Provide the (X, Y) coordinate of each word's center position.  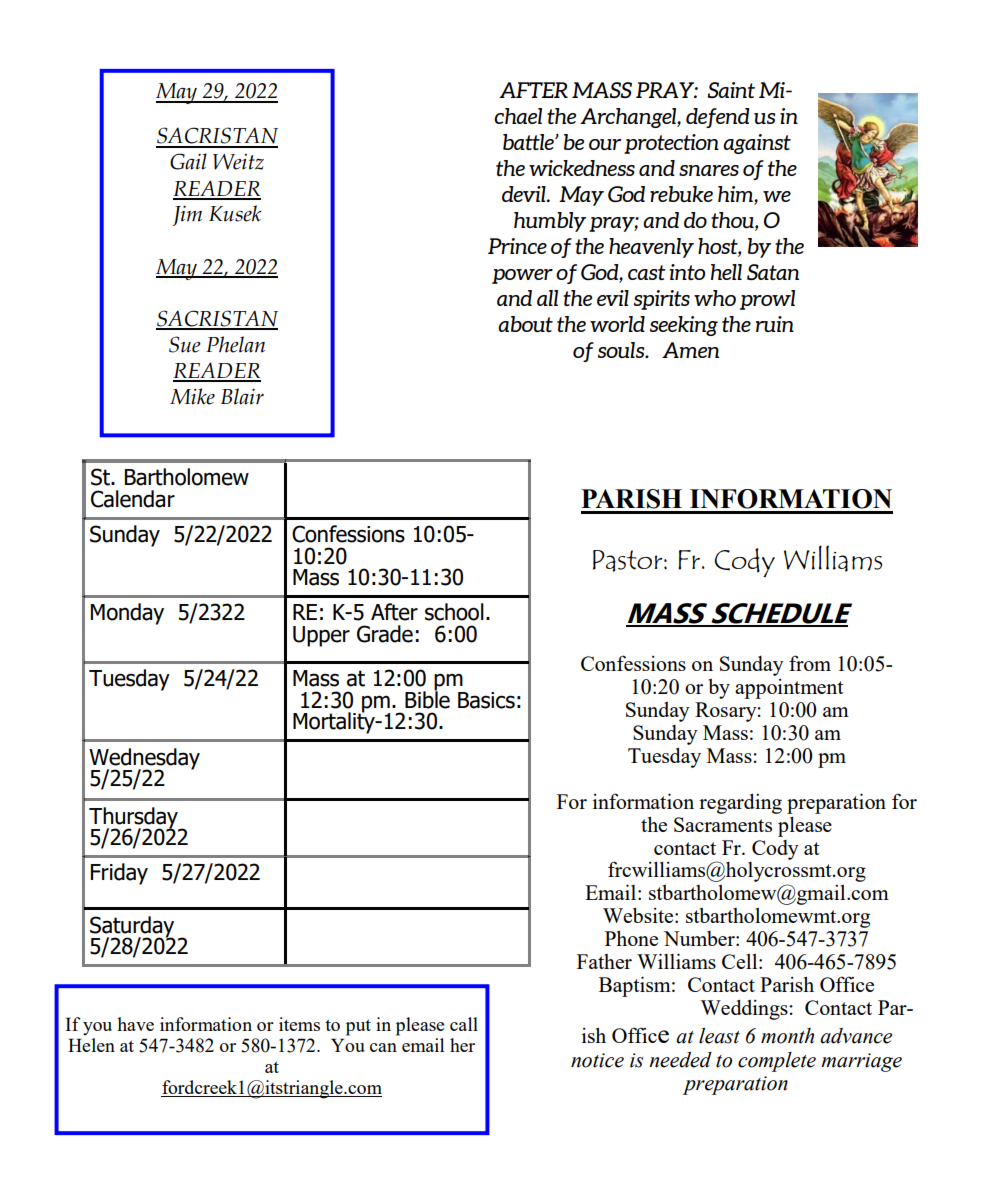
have (135, 1024)
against (757, 144)
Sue (185, 344)
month (787, 1036)
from (810, 663)
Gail (188, 161)
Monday (127, 614)
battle (529, 142)
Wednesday (144, 759)
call (464, 1024)
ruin (775, 324)
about (525, 324)
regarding (740, 804)
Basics (486, 700)
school (454, 612)
